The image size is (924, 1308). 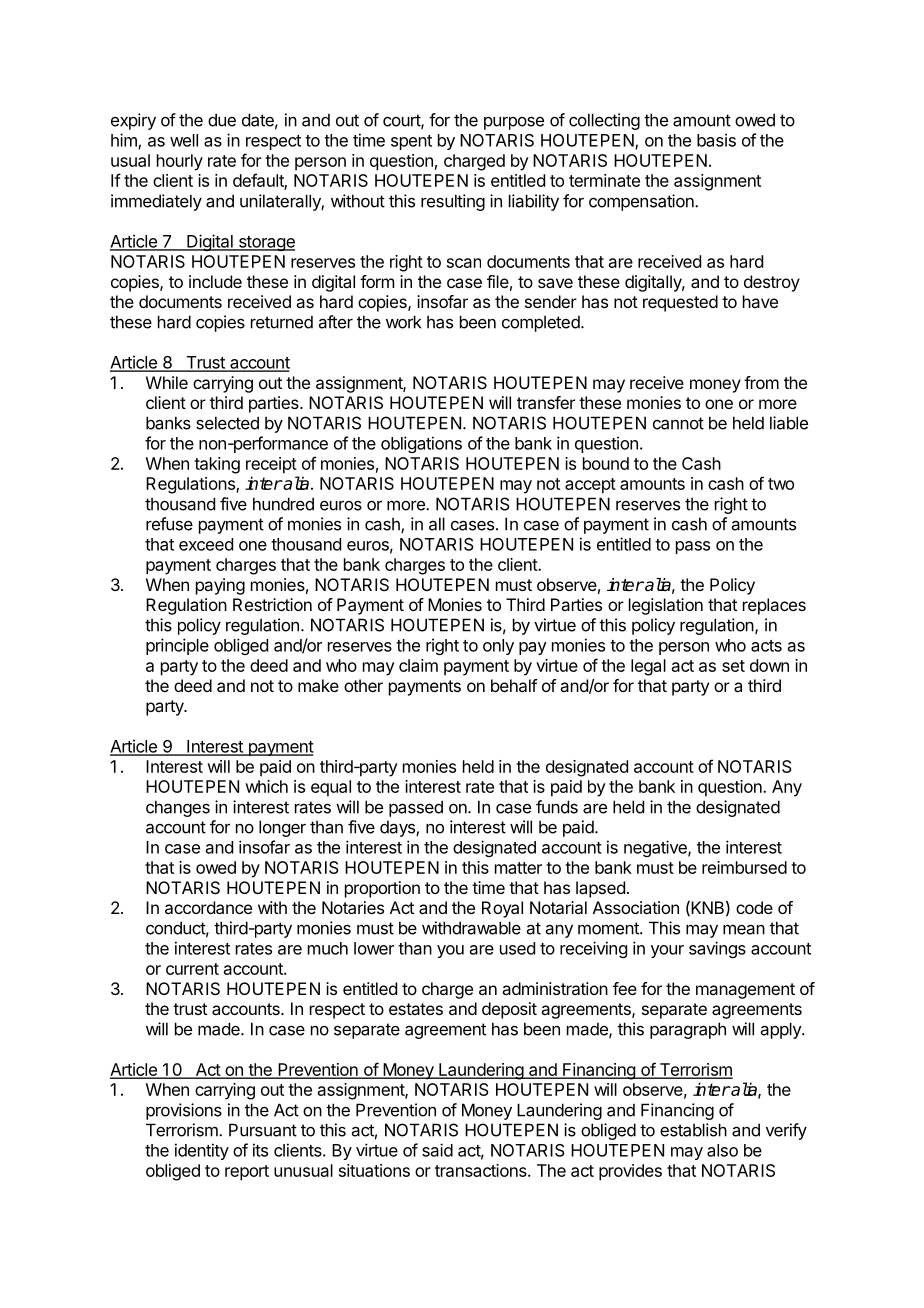 I want to click on selected, so click(x=227, y=423).
